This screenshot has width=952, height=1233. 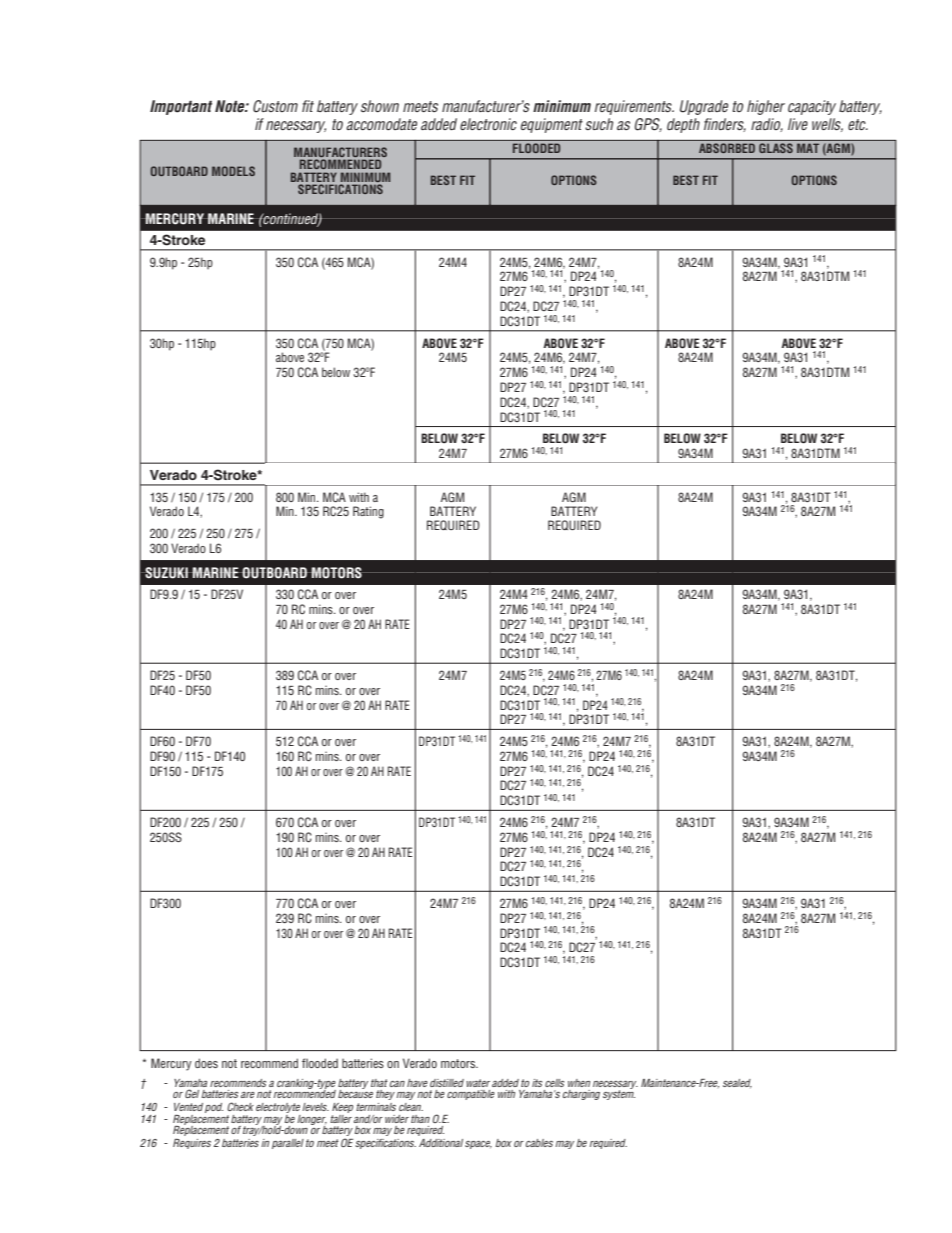 What do you see at coordinates (488, 124) in the screenshot?
I see `electronic` at bounding box center [488, 124].
